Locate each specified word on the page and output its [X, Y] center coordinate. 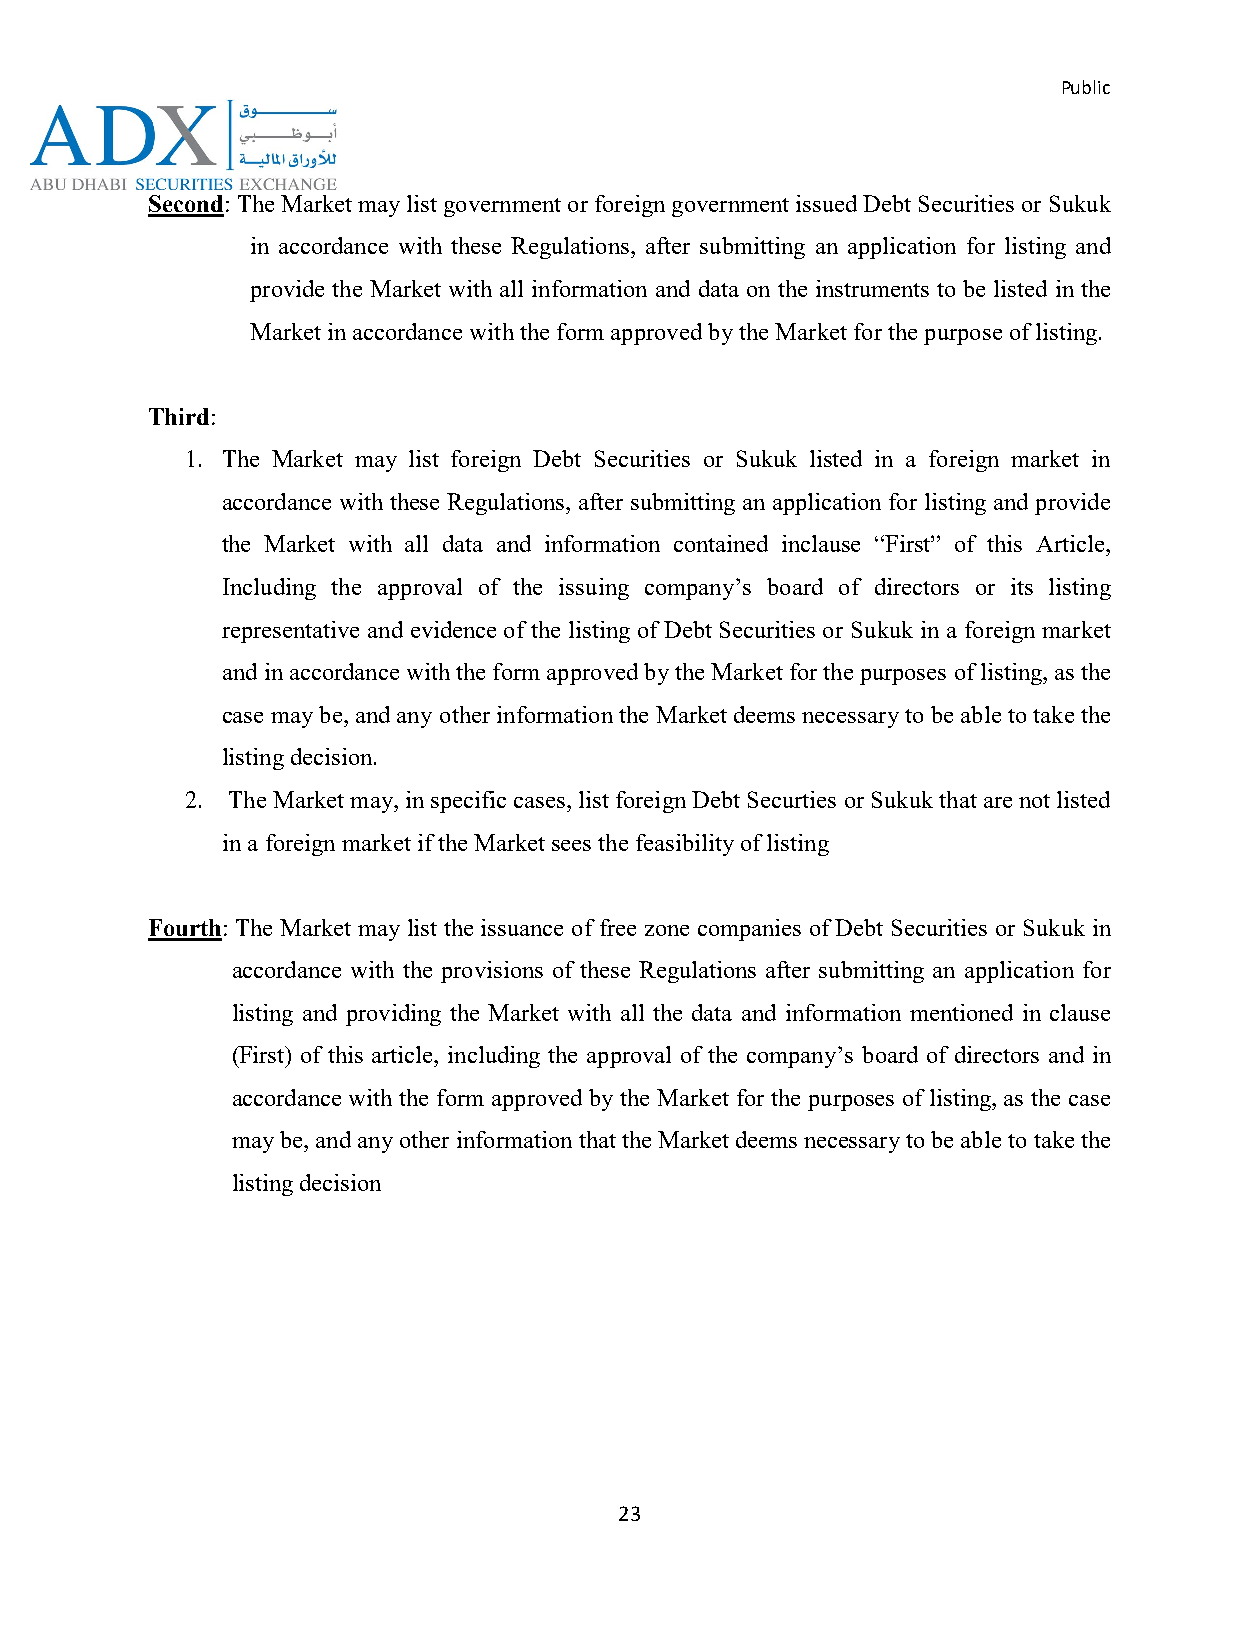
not [1034, 801]
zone [667, 930]
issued [826, 203]
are [998, 802]
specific [468, 802]
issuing [594, 589]
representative [290, 632]
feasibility [685, 845]
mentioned [961, 1012]
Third [179, 416]
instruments [872, 288]
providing [393, 1015]
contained [721, 543]
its [1022, 586]
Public [1086, 87]
